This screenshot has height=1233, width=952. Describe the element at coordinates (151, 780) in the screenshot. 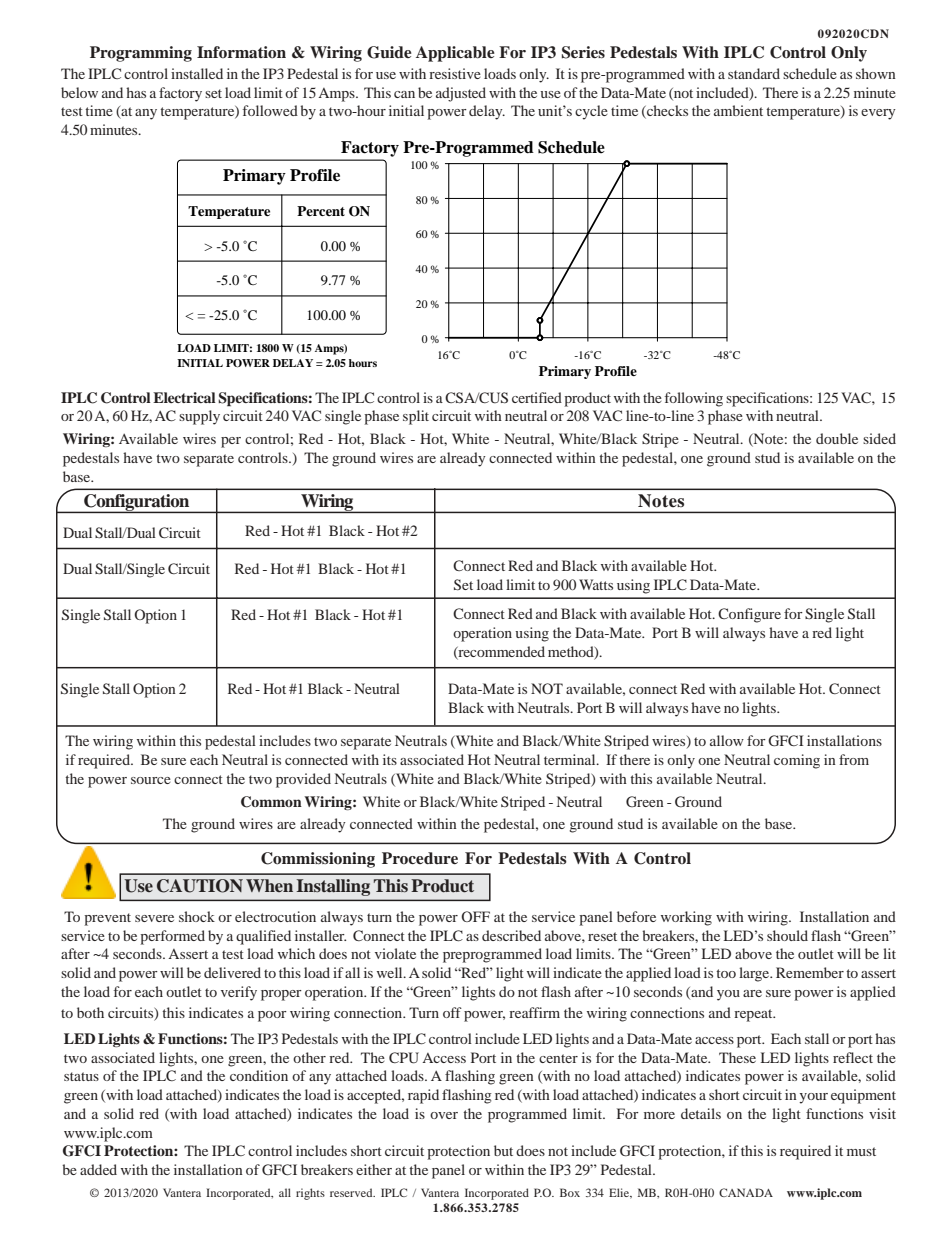

I see `source` at that location.
